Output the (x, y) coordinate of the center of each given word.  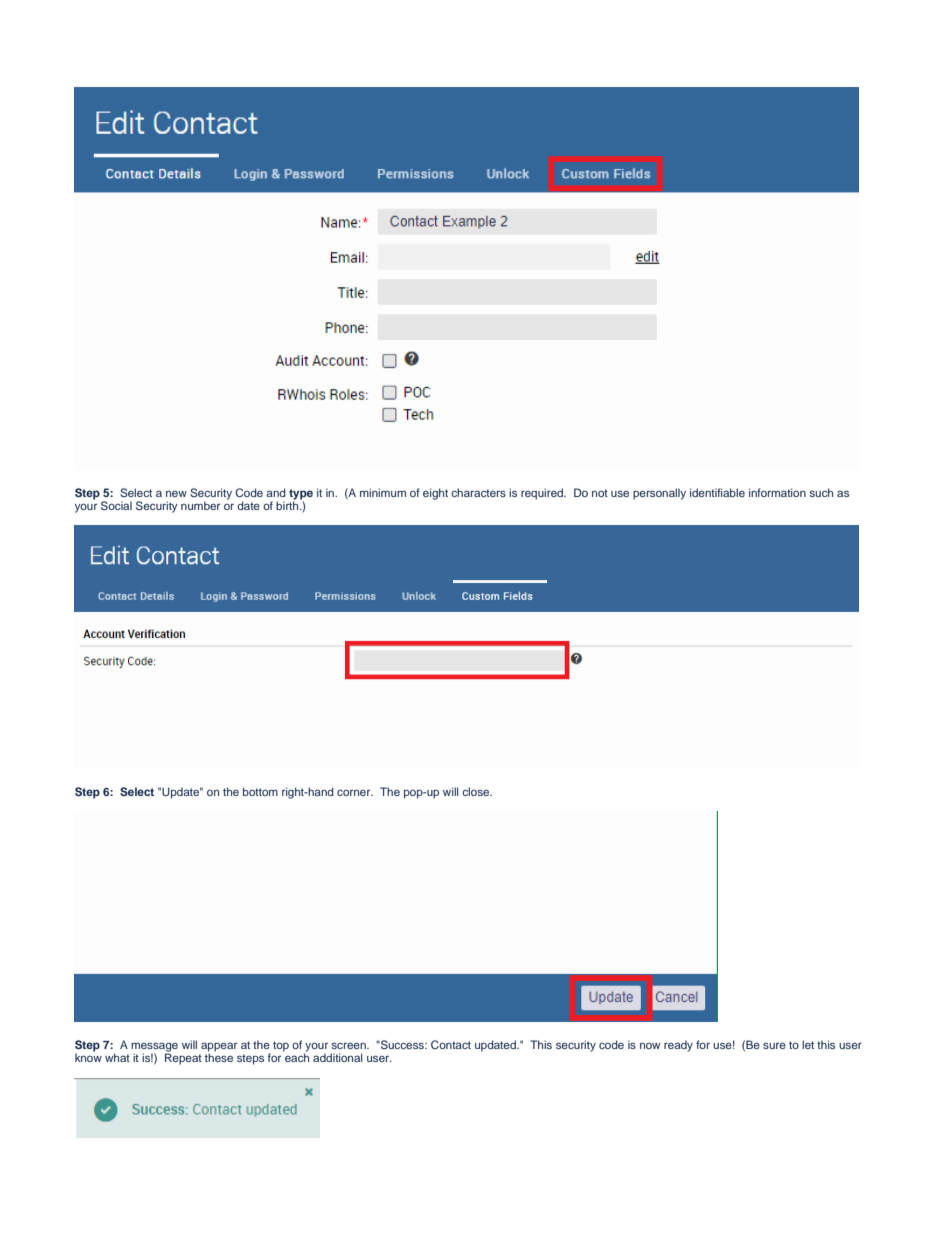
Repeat (183, 1058)
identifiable (717, 492)
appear (219, 1048)
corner (355, 792)
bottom (260, 791)
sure (774, 1045)
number (200, 505)
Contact (451, 1044)
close (477, 791)
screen (349, 1045)
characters (478, 492)
